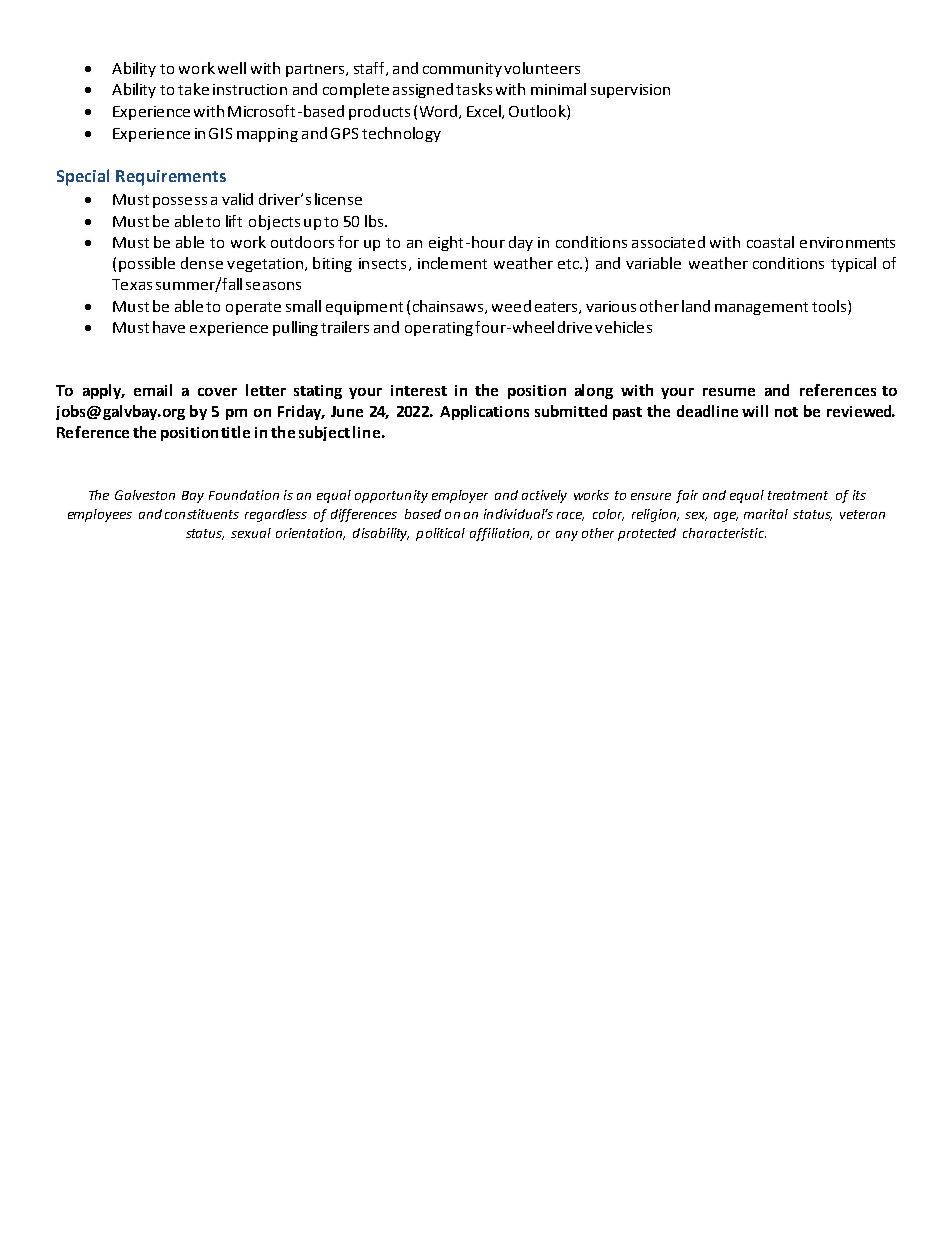  What do you see at coordinates (234, 221) in the screenshot?
I see `lift` at bounding box center [234, 221].
